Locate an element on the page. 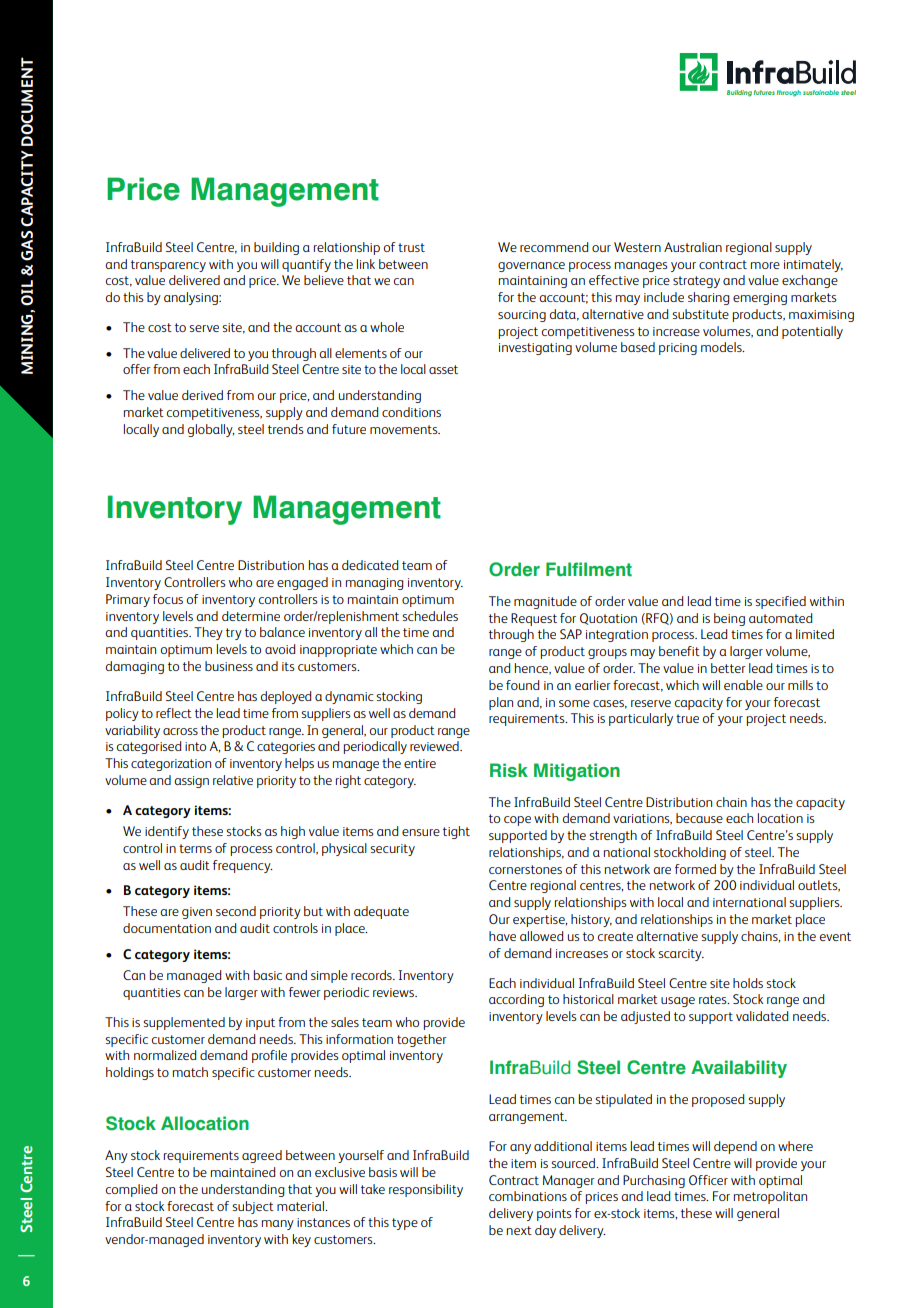 This image has width=924, height=1308. globally is located at coordinates (211, 430).
